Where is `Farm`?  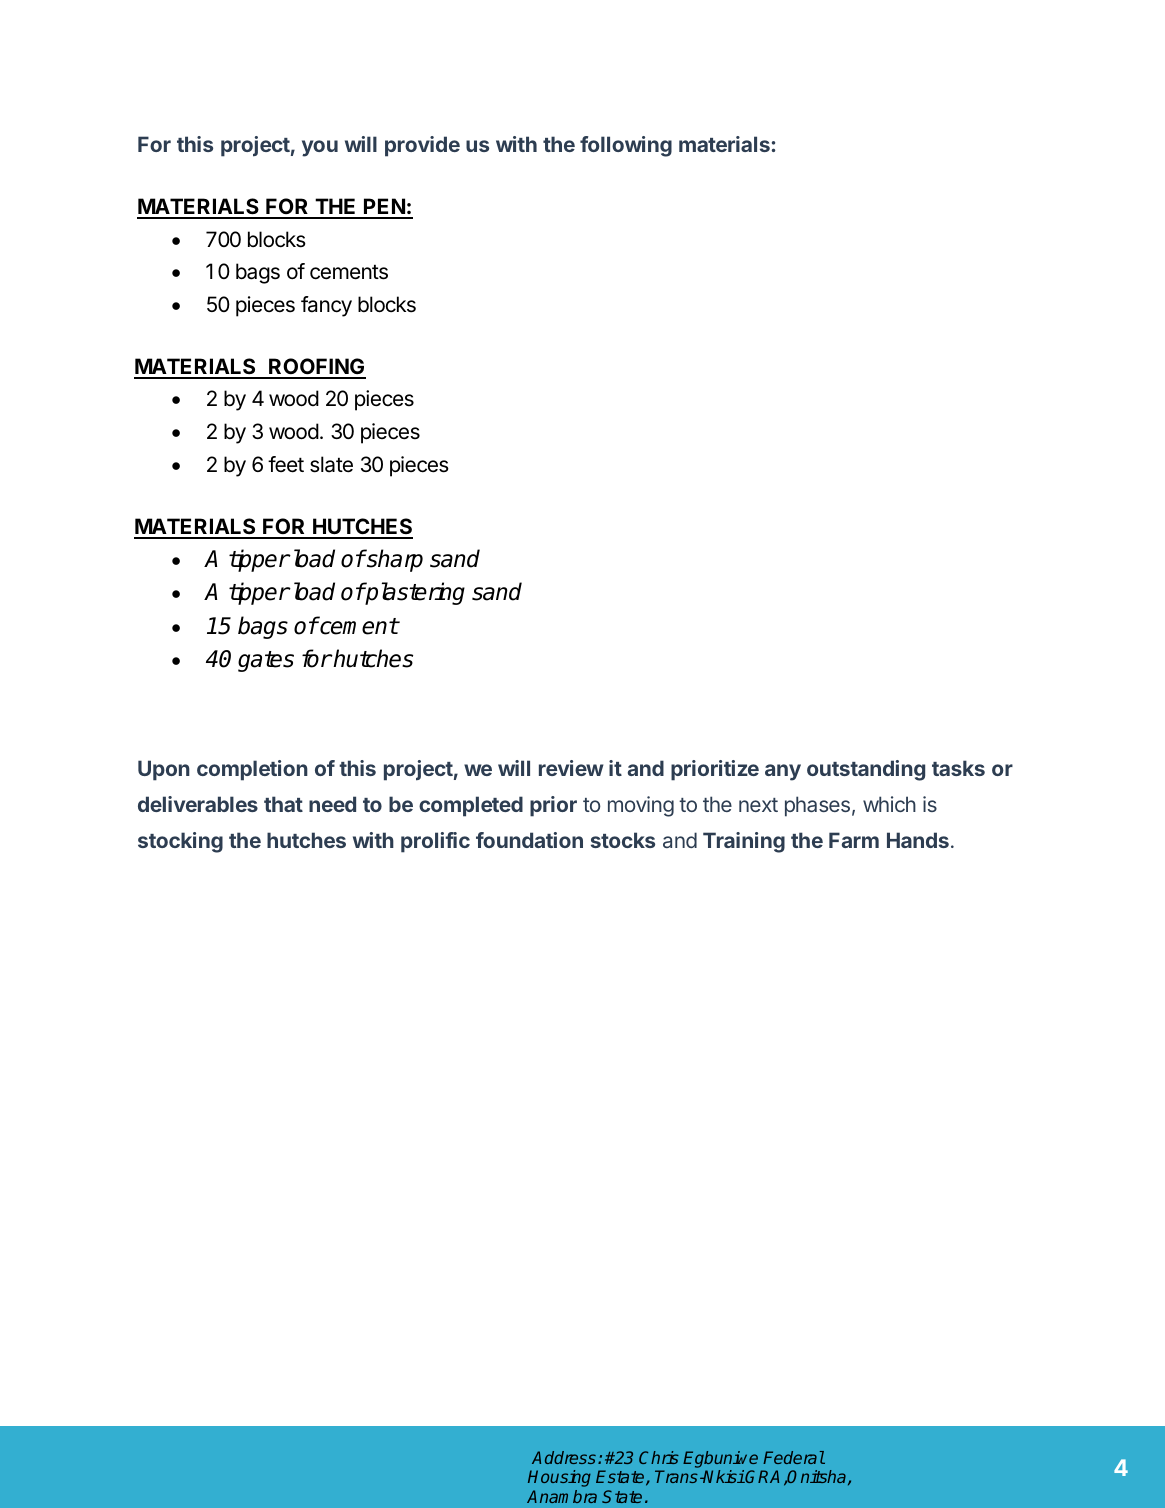
Farm is located at coordinates (854, 840).
